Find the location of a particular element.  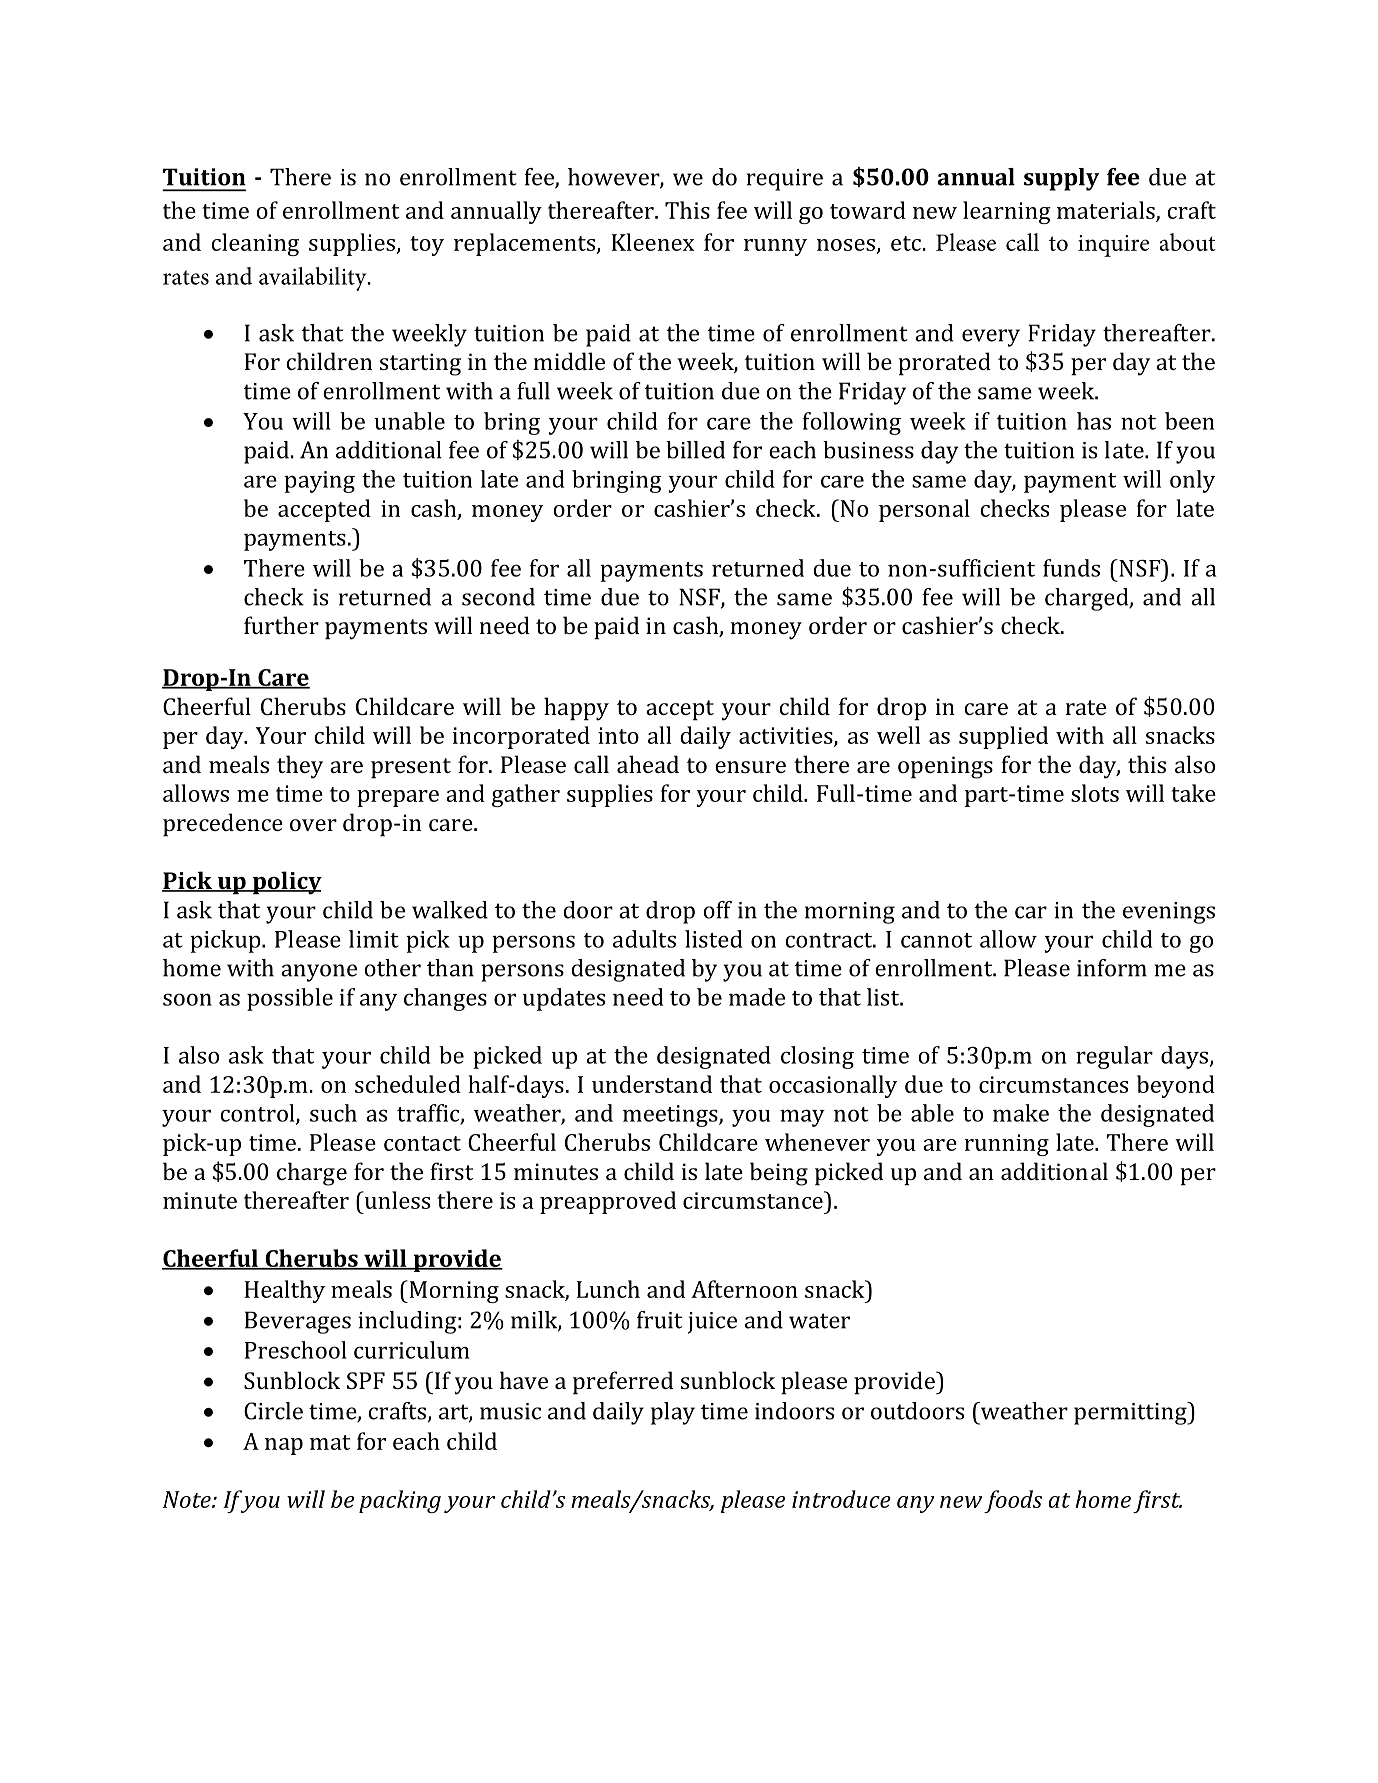

regular is located at coordinates (1114, 1057).
